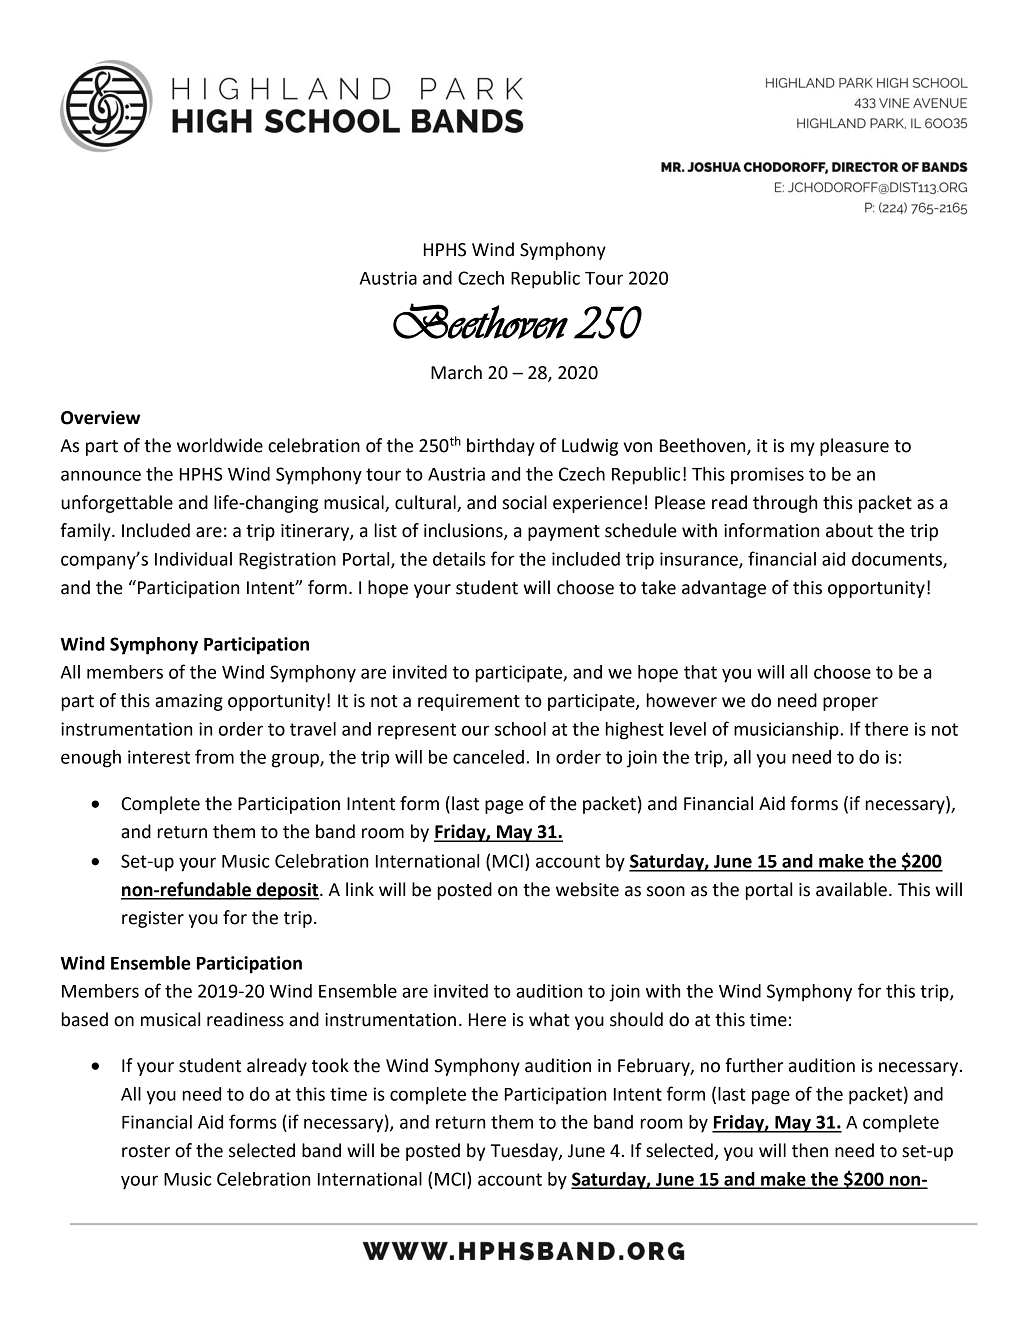 This screenshot has width=1028, height=1331. What do you see at coordinates (100, 417) in the screenshot?
I see `Overview` at bounding box center [100, 417].
